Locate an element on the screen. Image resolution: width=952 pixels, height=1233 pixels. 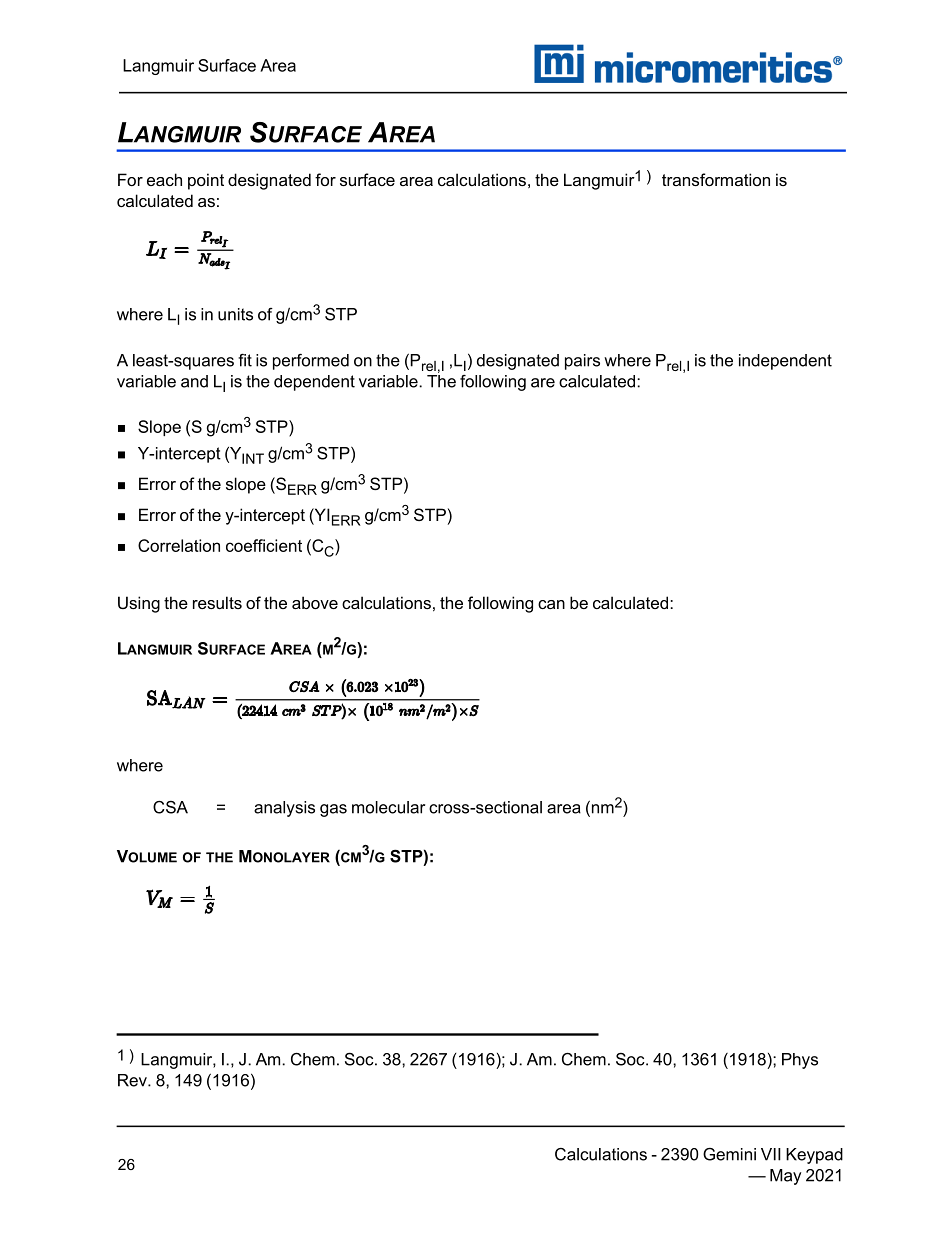
transformation is located at coordinates (716, 179).
